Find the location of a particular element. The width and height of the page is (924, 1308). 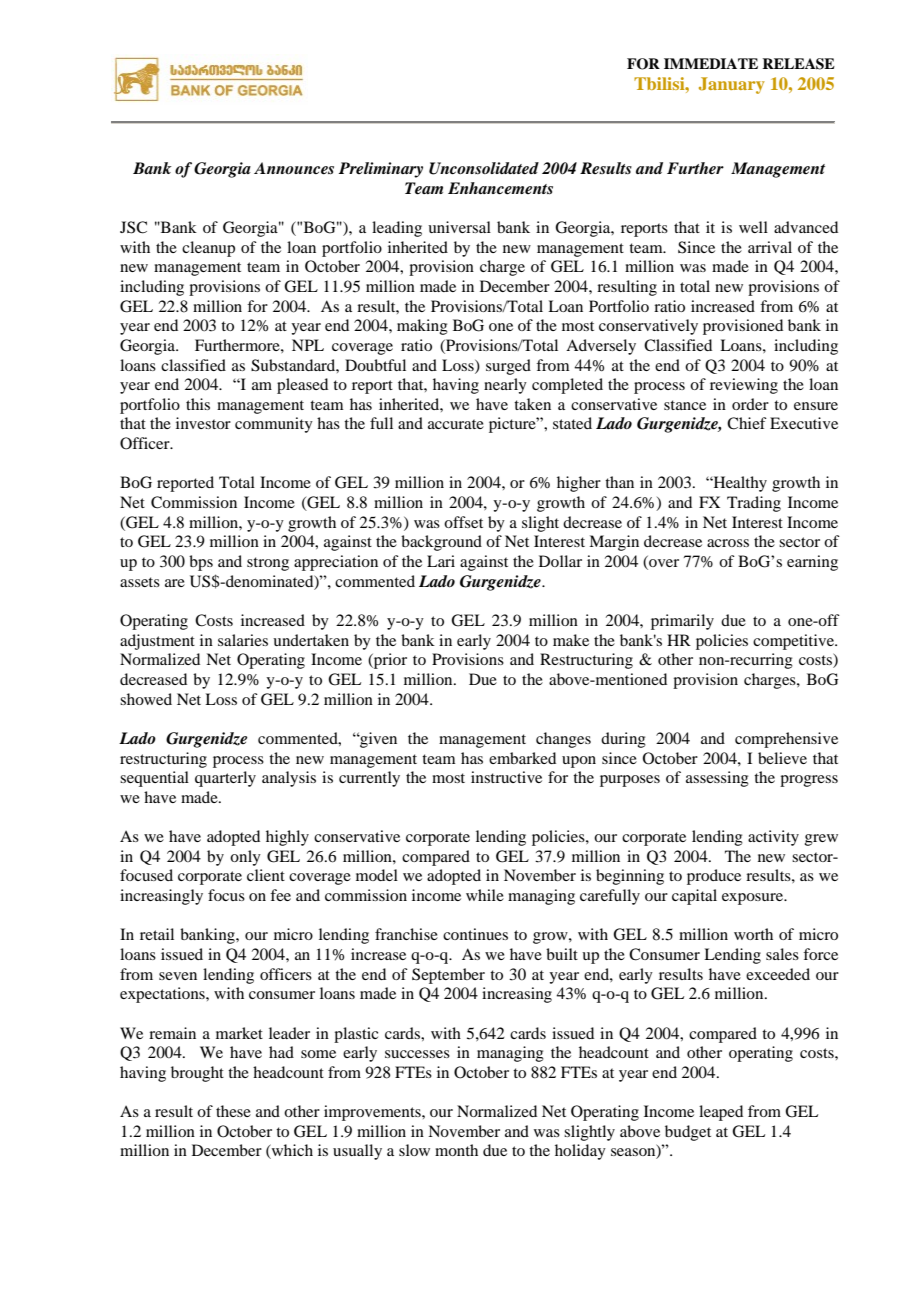

only is located at coordinates (245, 858).
